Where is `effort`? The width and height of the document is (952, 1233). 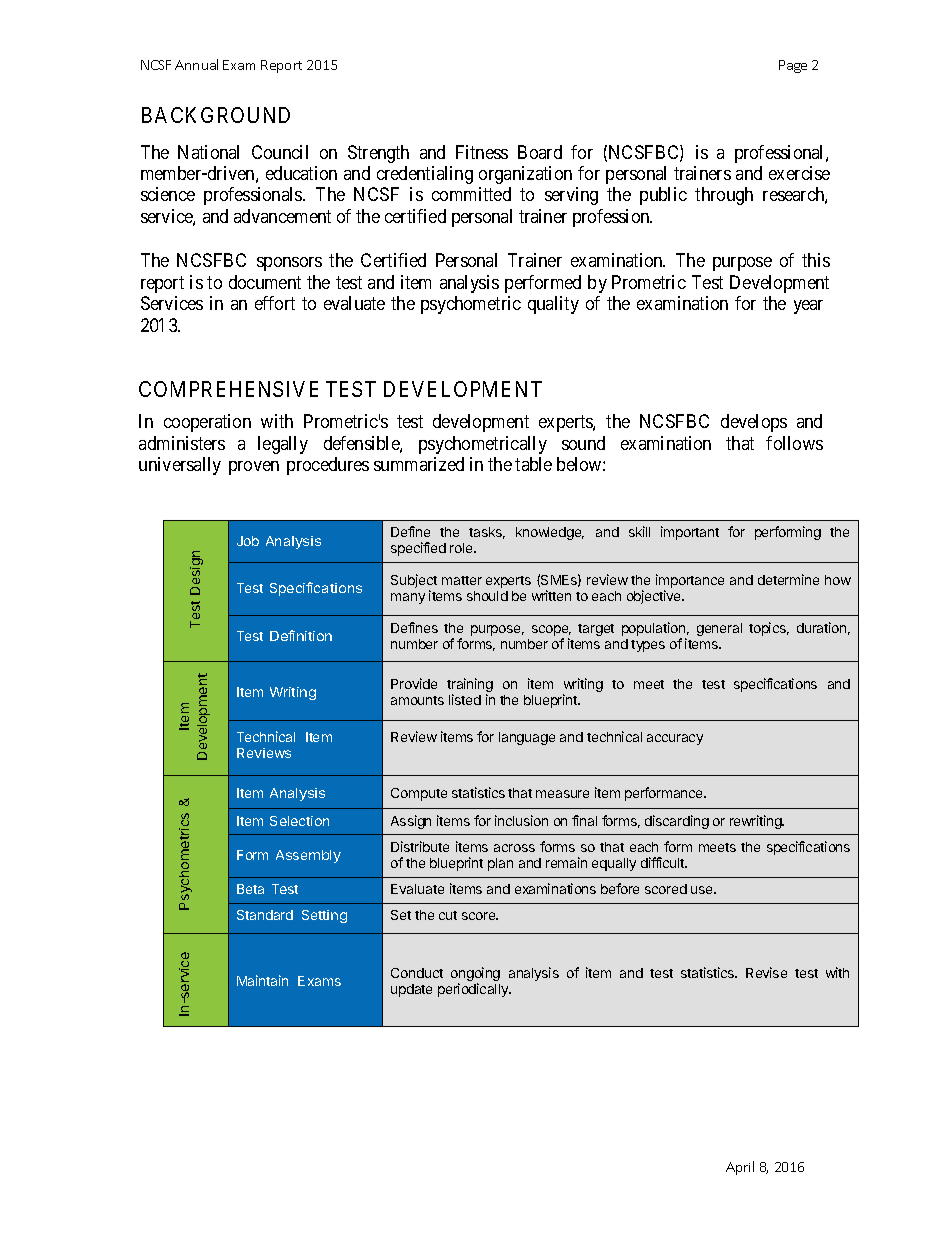 effort is located at coordinates (275, 303).
